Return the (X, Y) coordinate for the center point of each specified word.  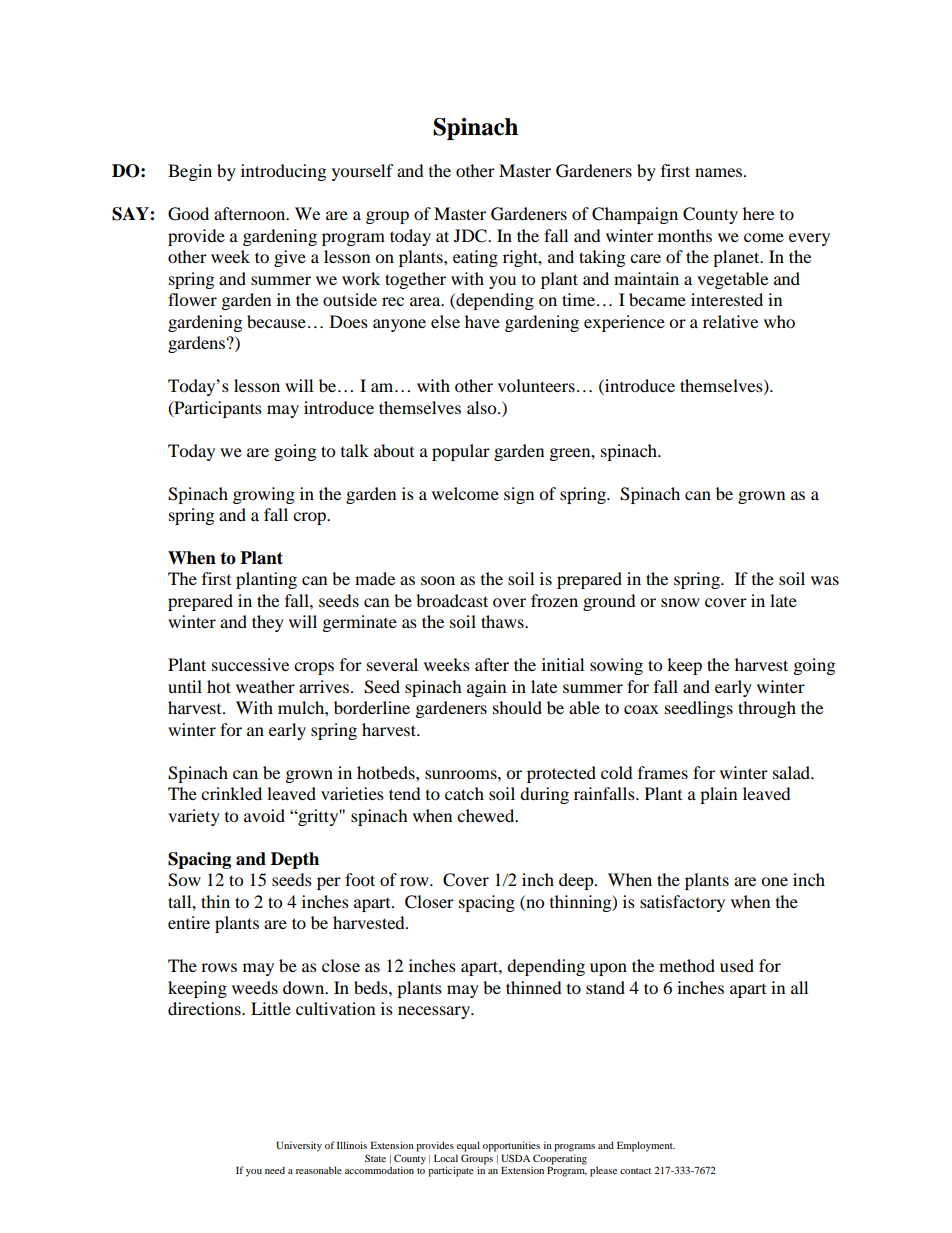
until (185, 686)
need (275, 1170)
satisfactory (682, 903)
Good (188, 214)
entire (189, 922)
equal (468, 1146)
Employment (646, 1146)
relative (730, 321)
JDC (471, 236)
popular (461, 452)
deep (577, 881)
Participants (217, 409)
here (758, 213)
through (767, 709)
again (486, 688)
